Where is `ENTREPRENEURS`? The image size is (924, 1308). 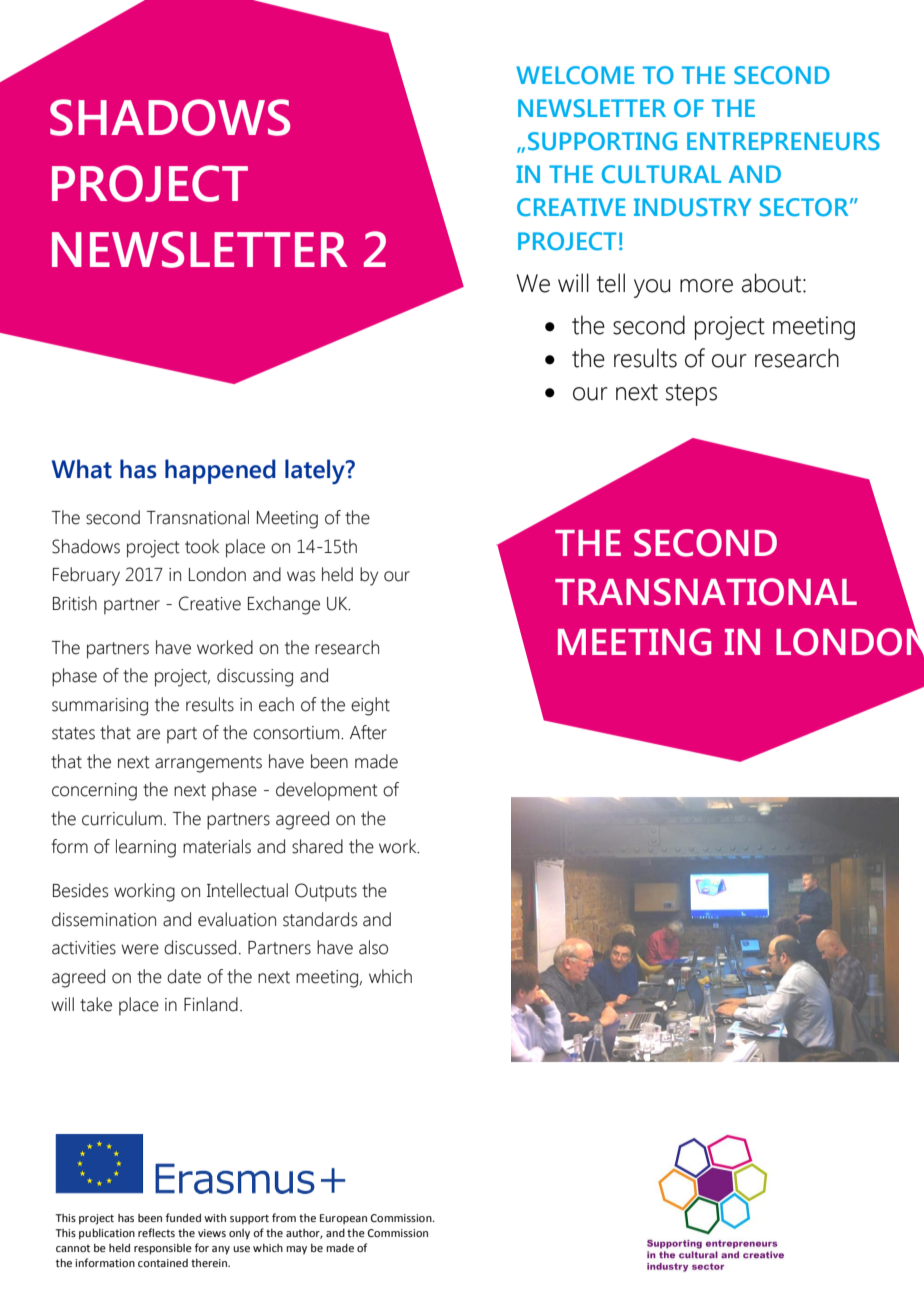
ENTREPRENEURS is located at coordinates (783, 141).
